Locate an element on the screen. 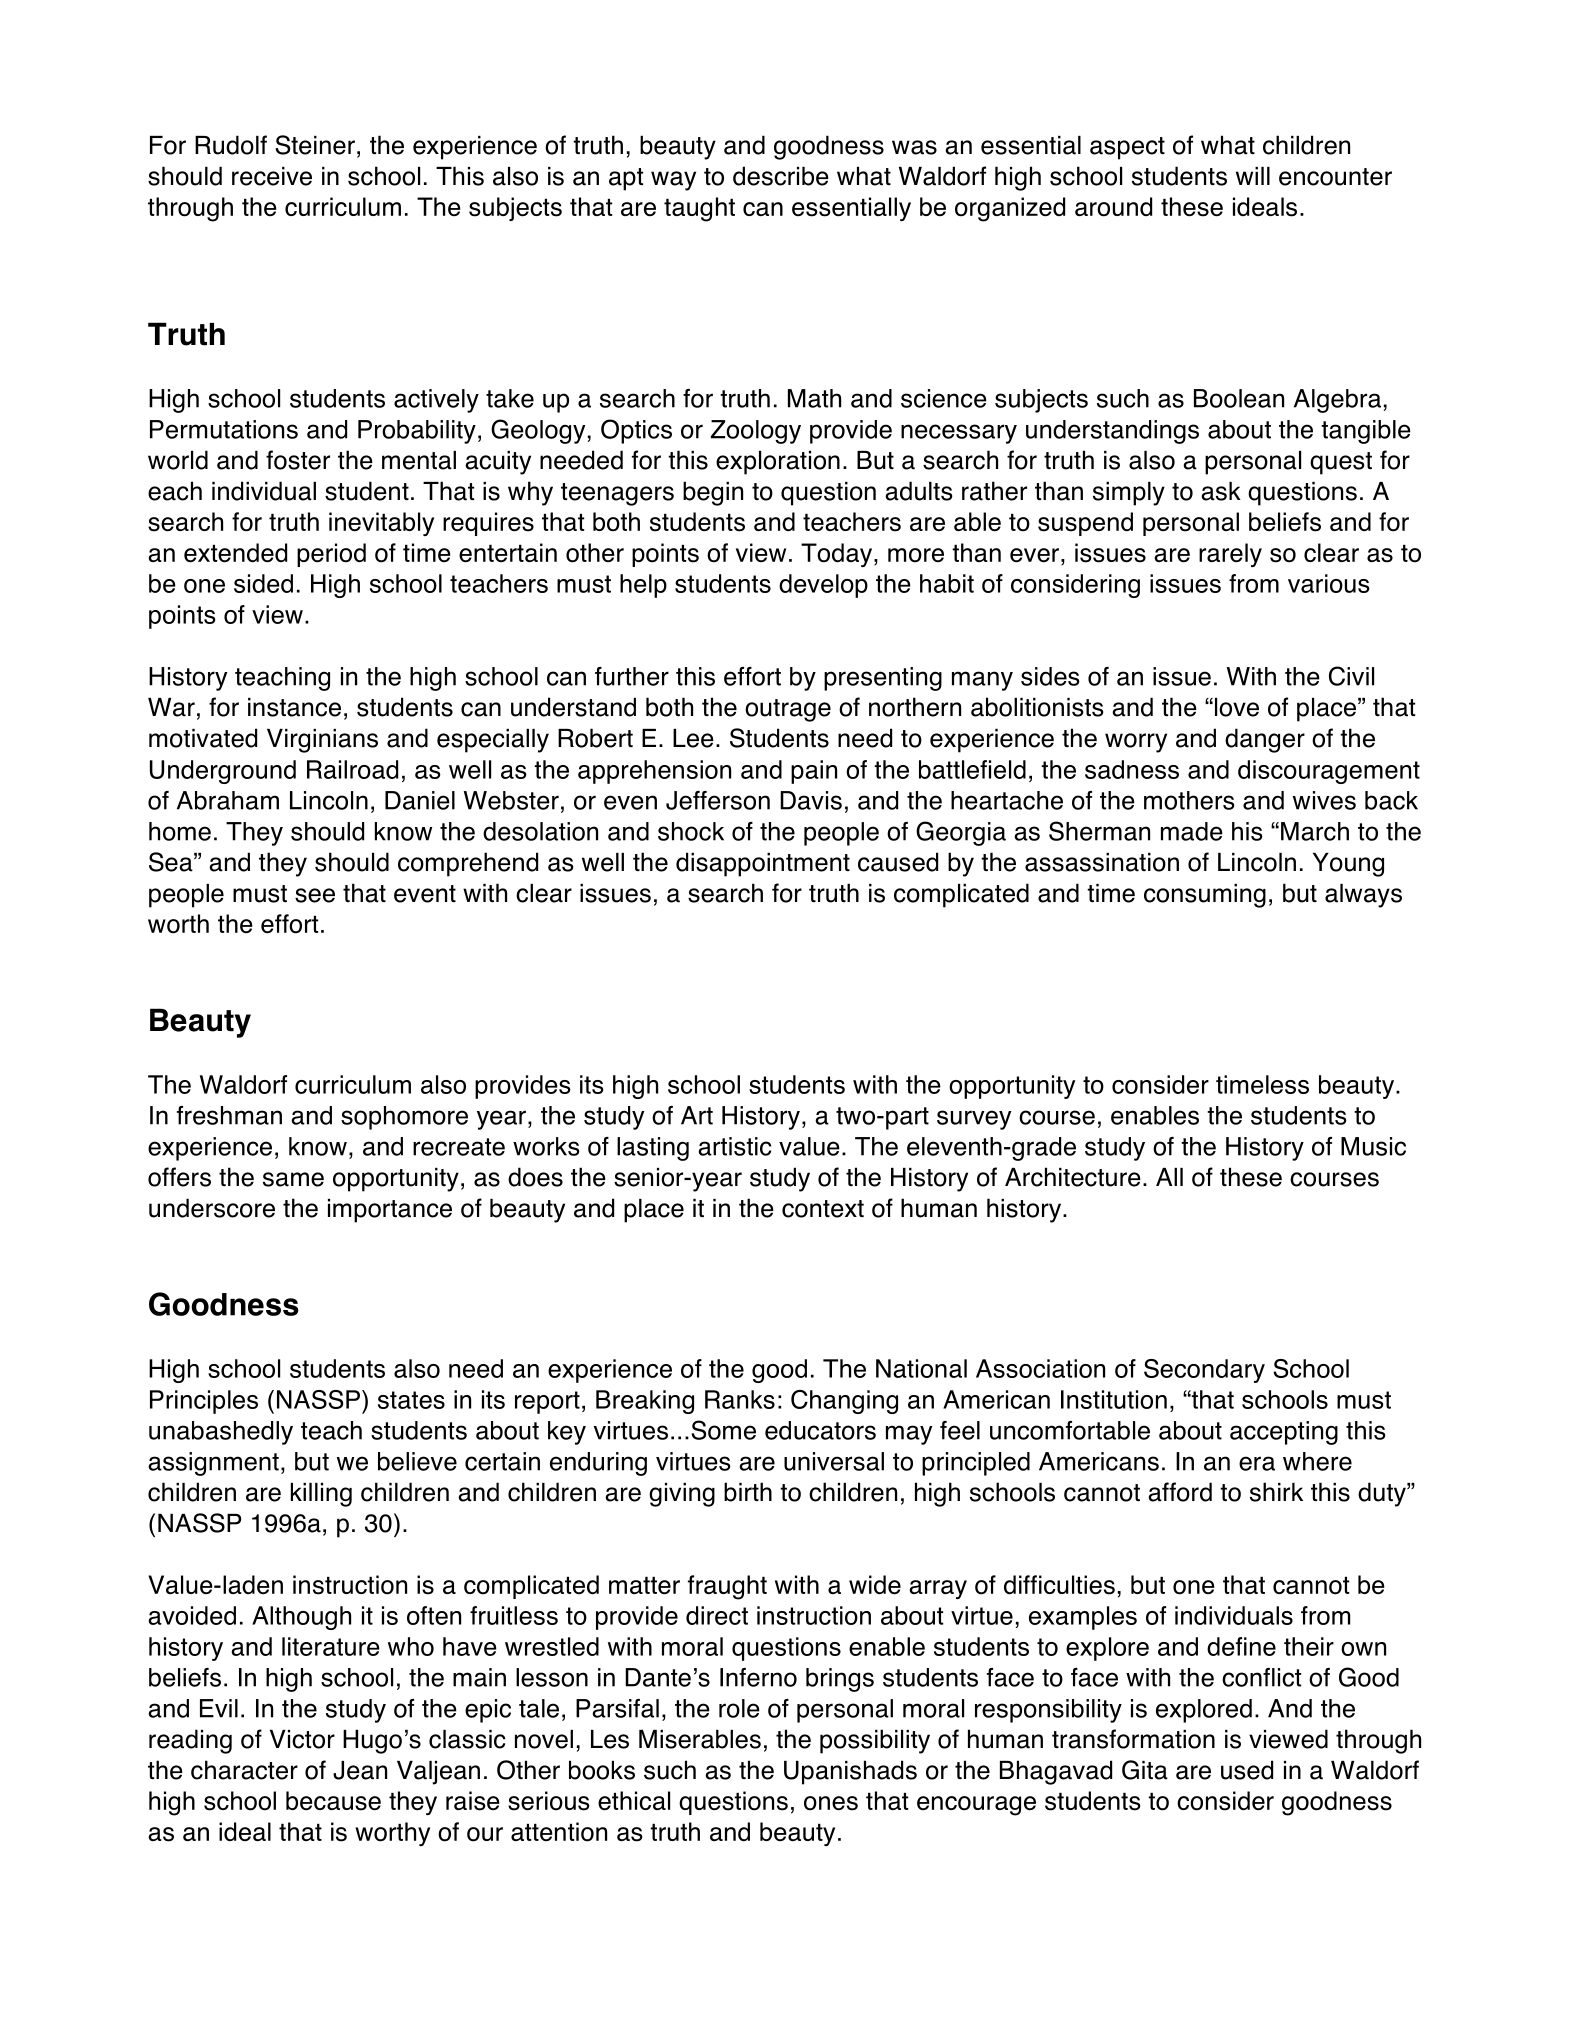 The width and height of the screenshot is (1574, 2038). consuming is located at coordinates (1205, 896).
